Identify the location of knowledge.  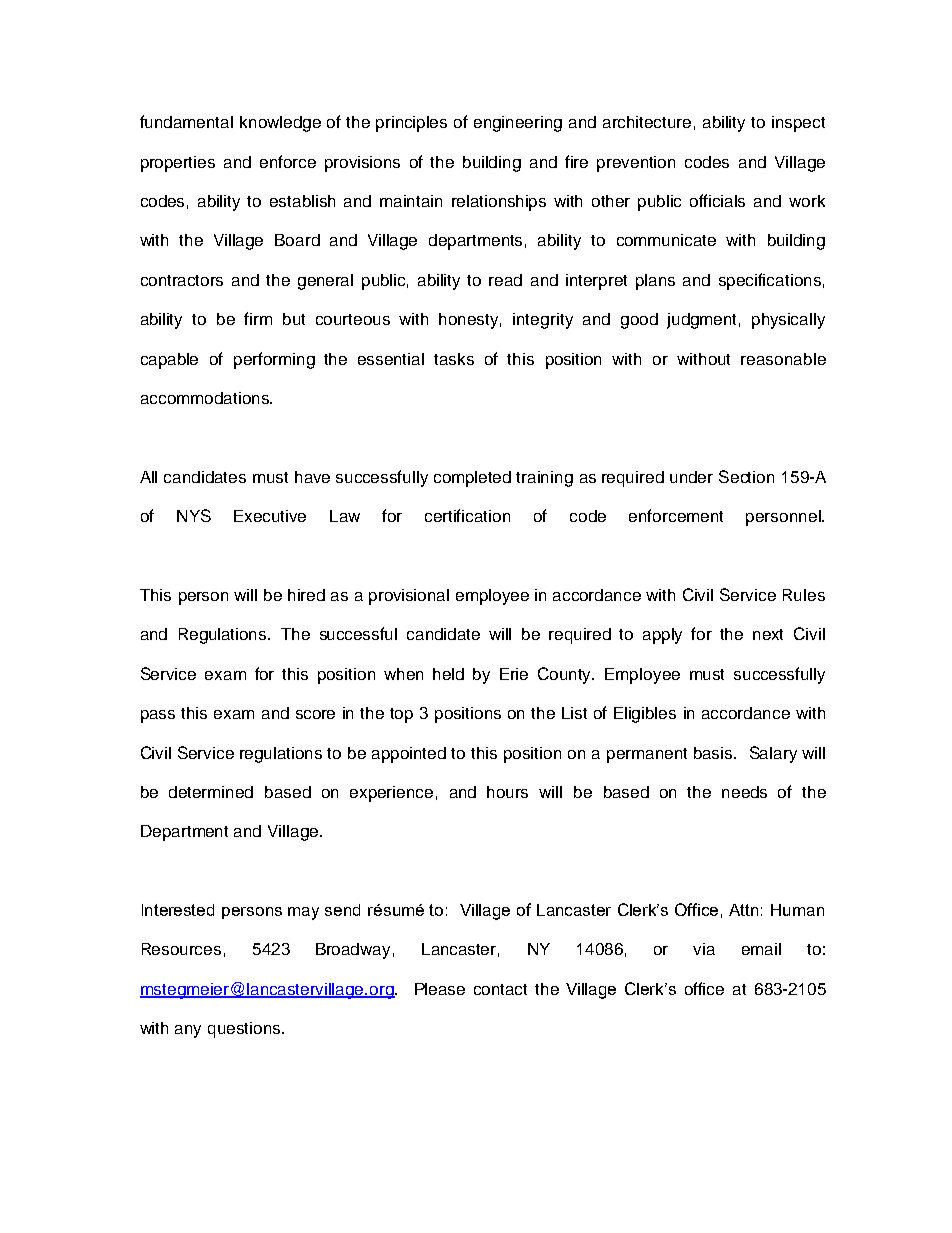
(280, 124).
